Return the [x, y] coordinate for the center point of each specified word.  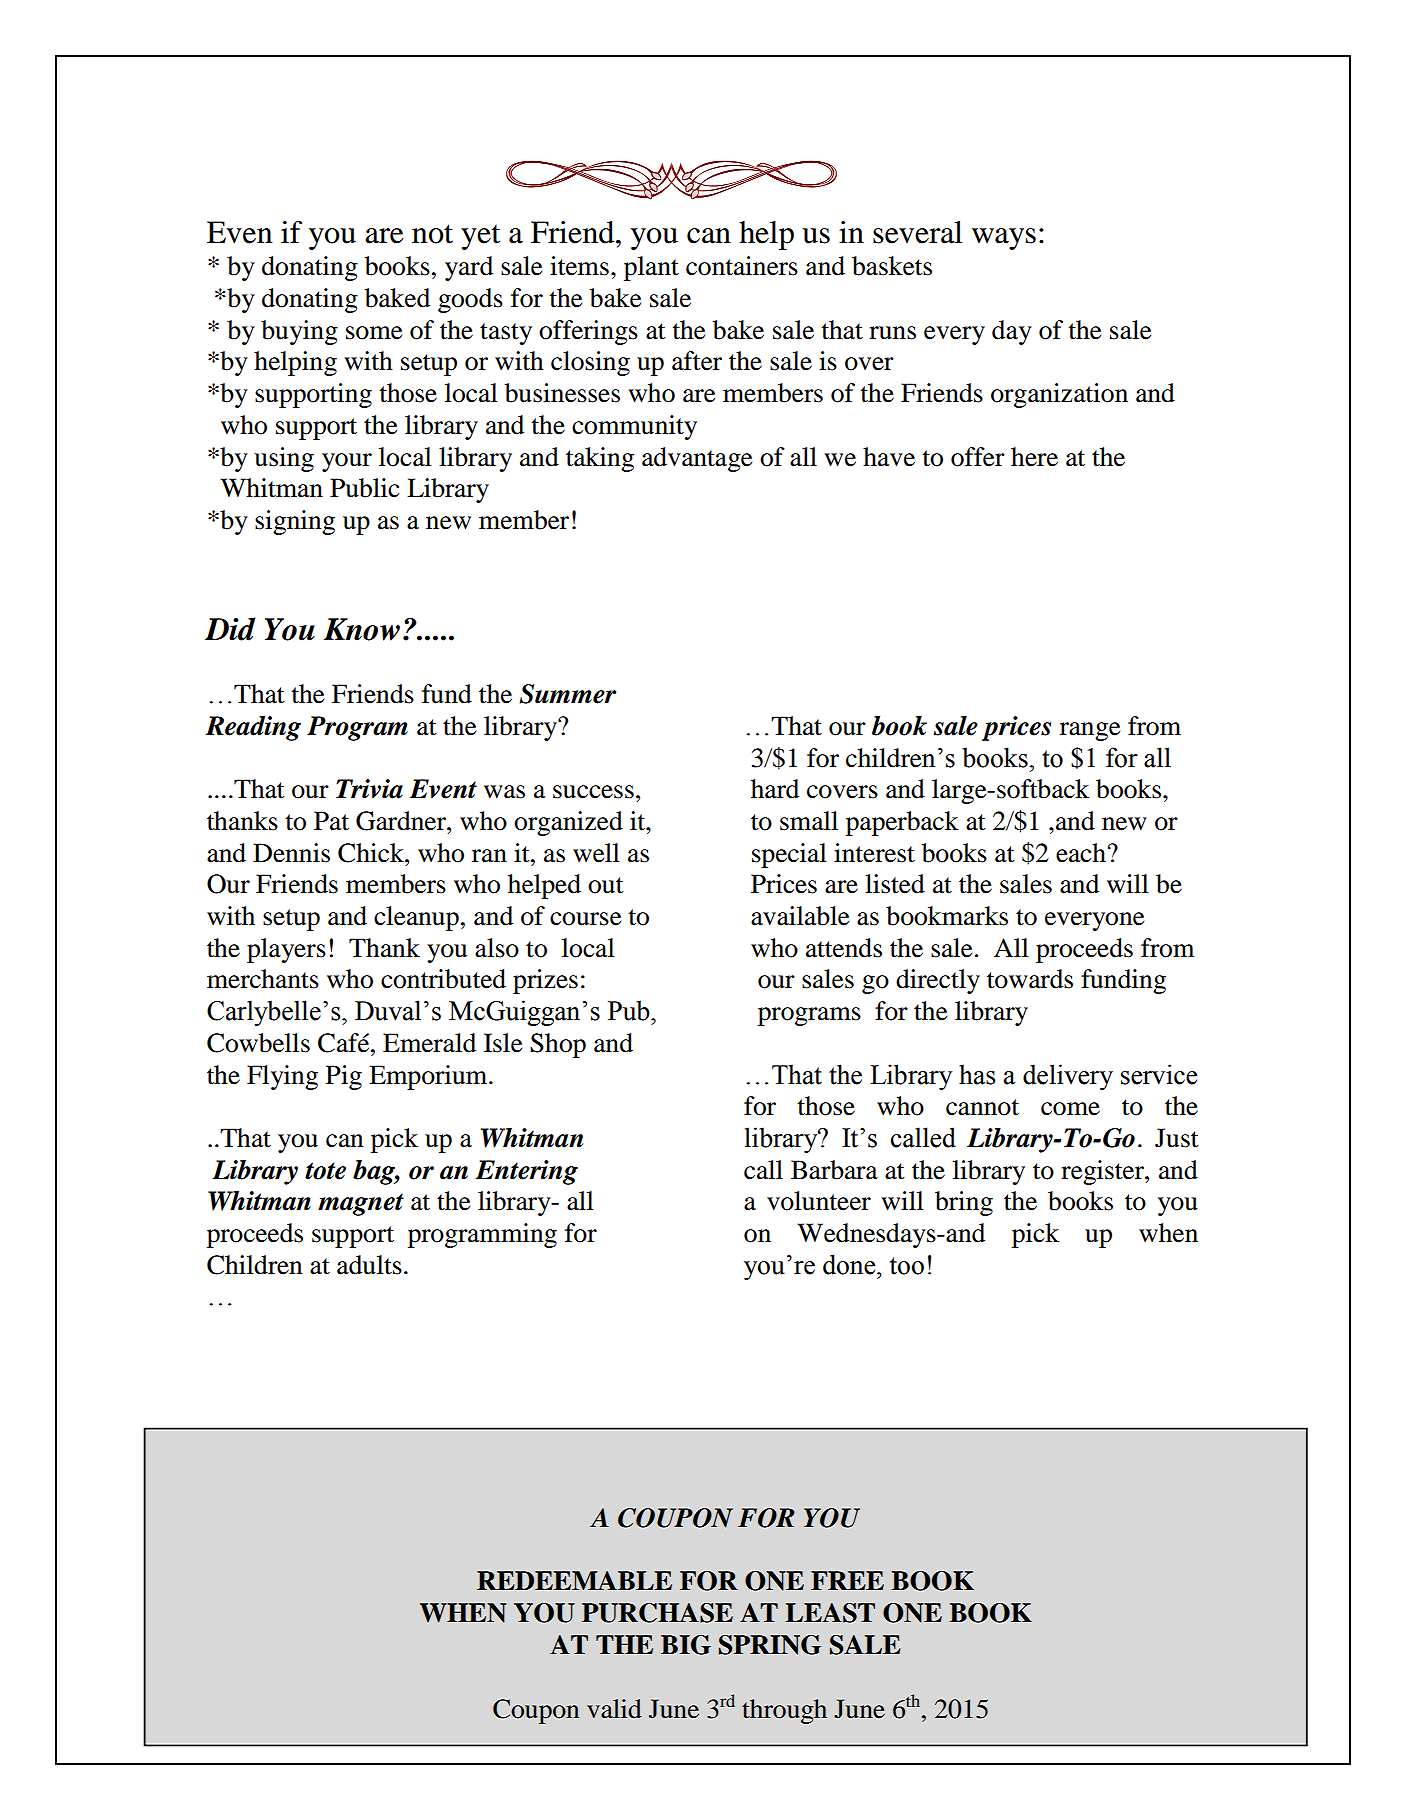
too [907, 1266]
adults [369, 1265]
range [1090, 731]
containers [742, 266]
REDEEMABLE [574, 1580]
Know [362, 629]
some [374, 333]
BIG [686, 1645]
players [286, 950]
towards [1030, 979]
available [800, 916]
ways [1004, 239]
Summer [567, 694]
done [850, 1264]
